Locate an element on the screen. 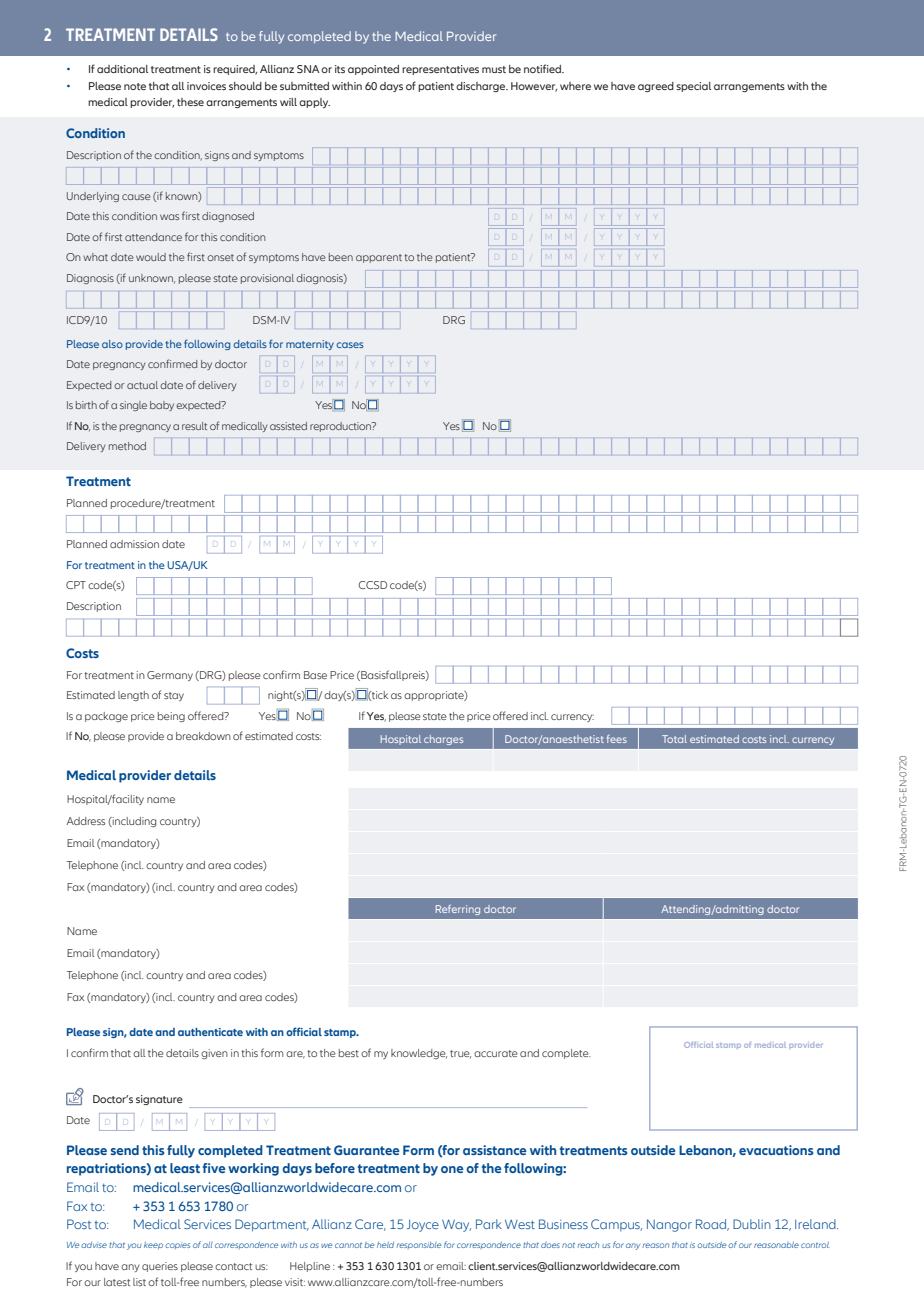  special is located at coordinates (693, 87).
